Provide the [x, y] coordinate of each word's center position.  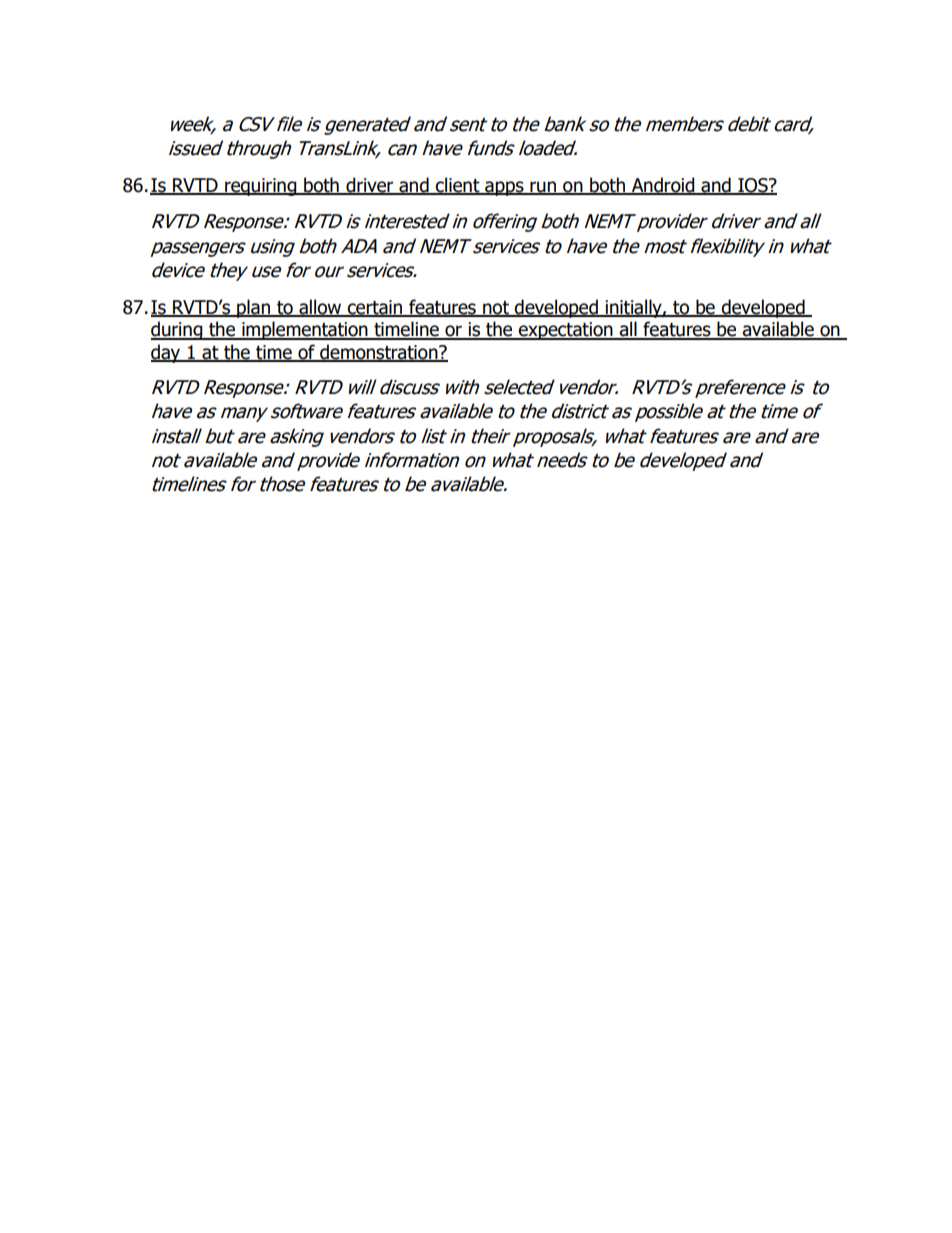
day [167, 353]
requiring [261, 187]
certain [375, 308]
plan [253, 308]
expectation [566, 331]
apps [504, 188]
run [543, 187]
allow [320, 308]
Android [663, 185]
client [458, 185]
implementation [305, 330]
